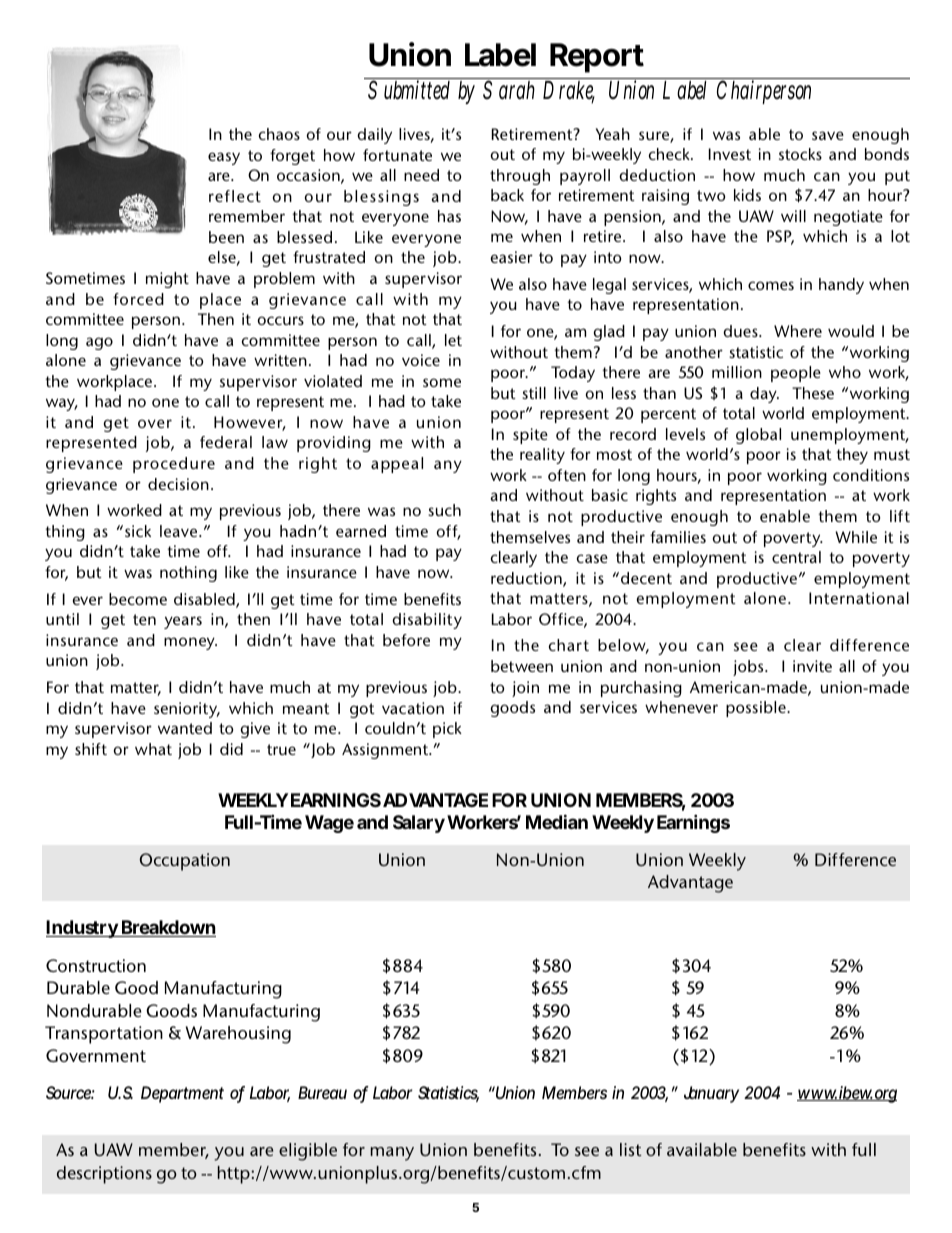 The height and width of the screenshot is (1233, 952). I want to click on let, so click(453, 340).
